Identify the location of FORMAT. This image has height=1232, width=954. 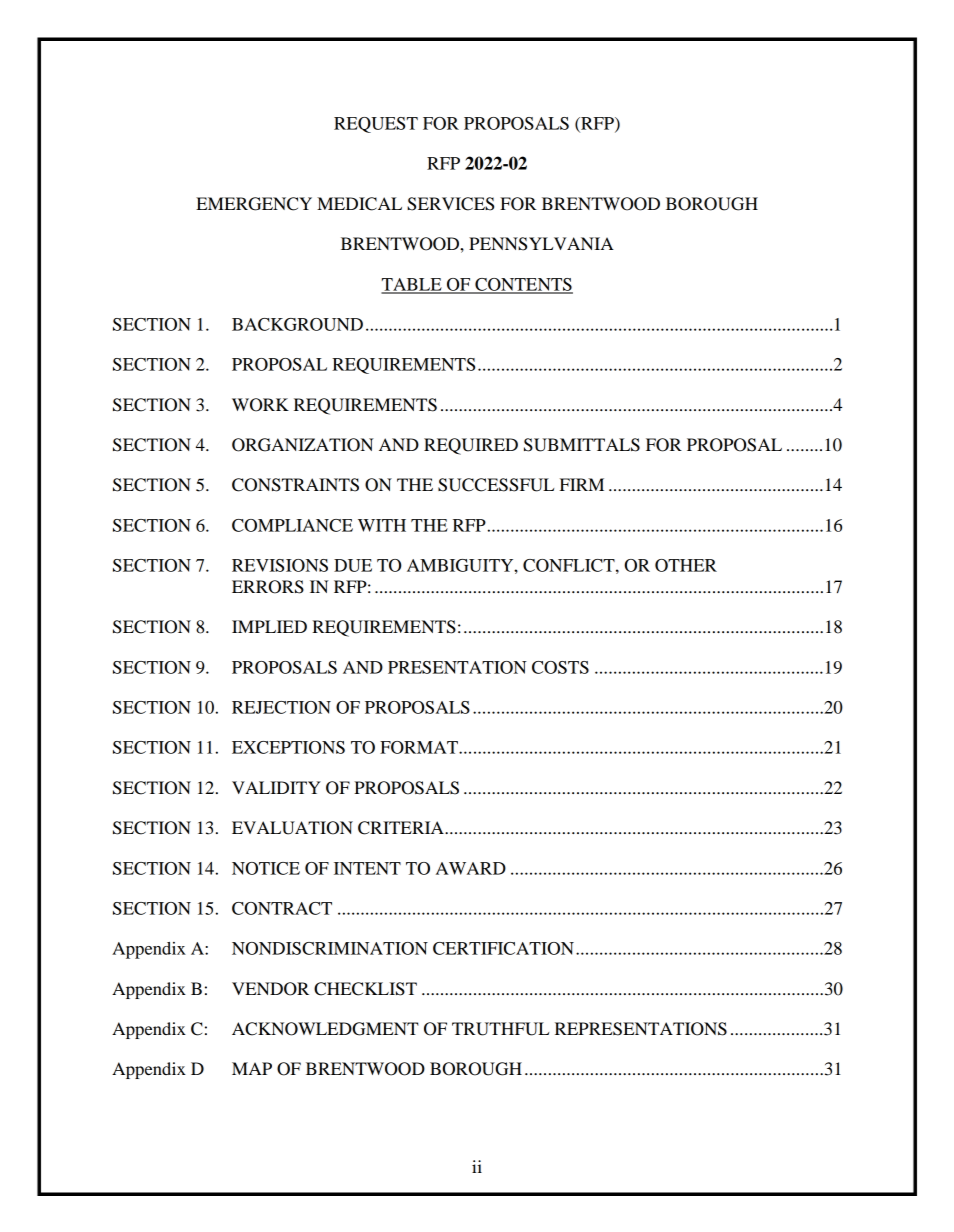
(419, 747).
